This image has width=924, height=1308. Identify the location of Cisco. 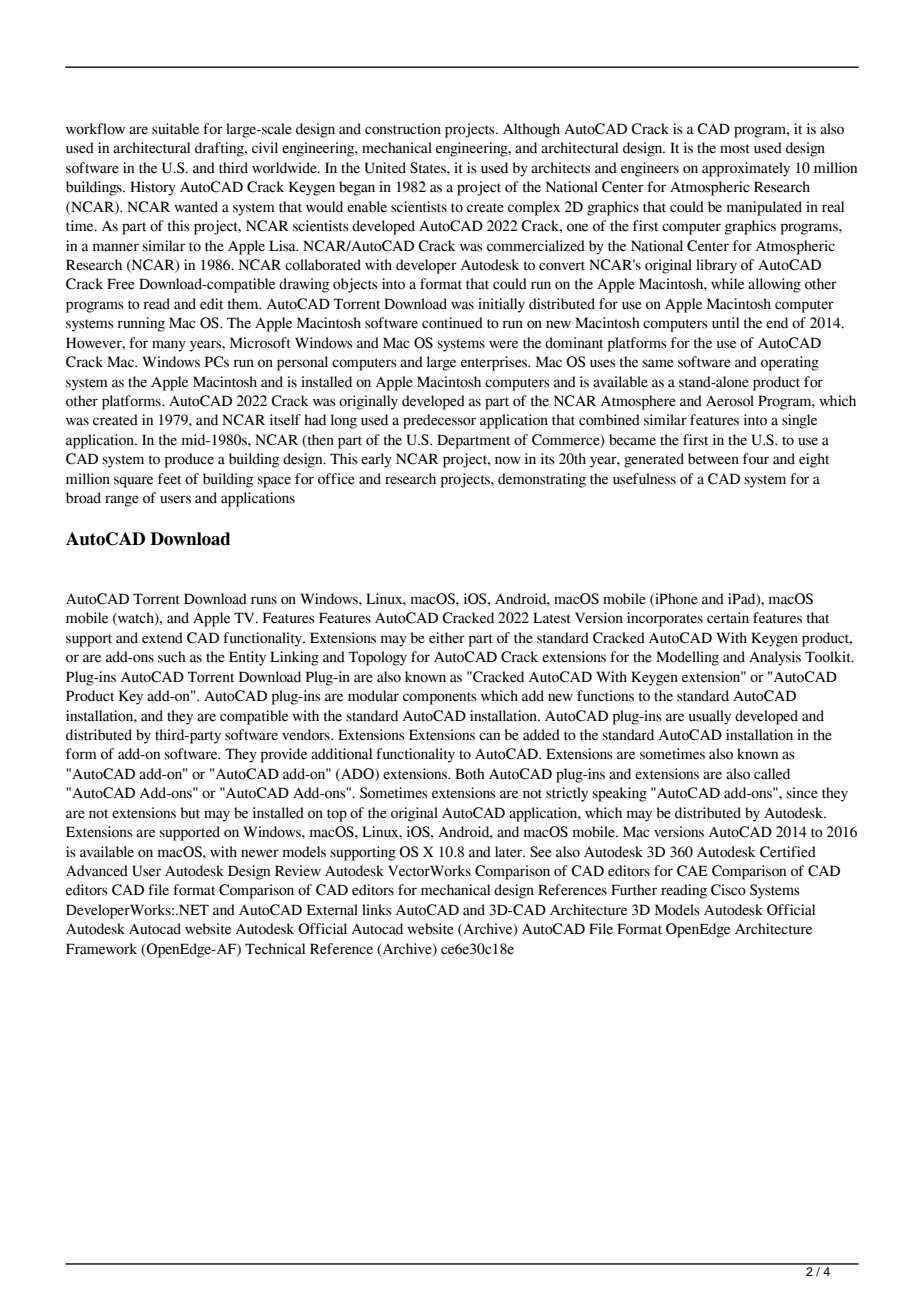
(728, 890).
